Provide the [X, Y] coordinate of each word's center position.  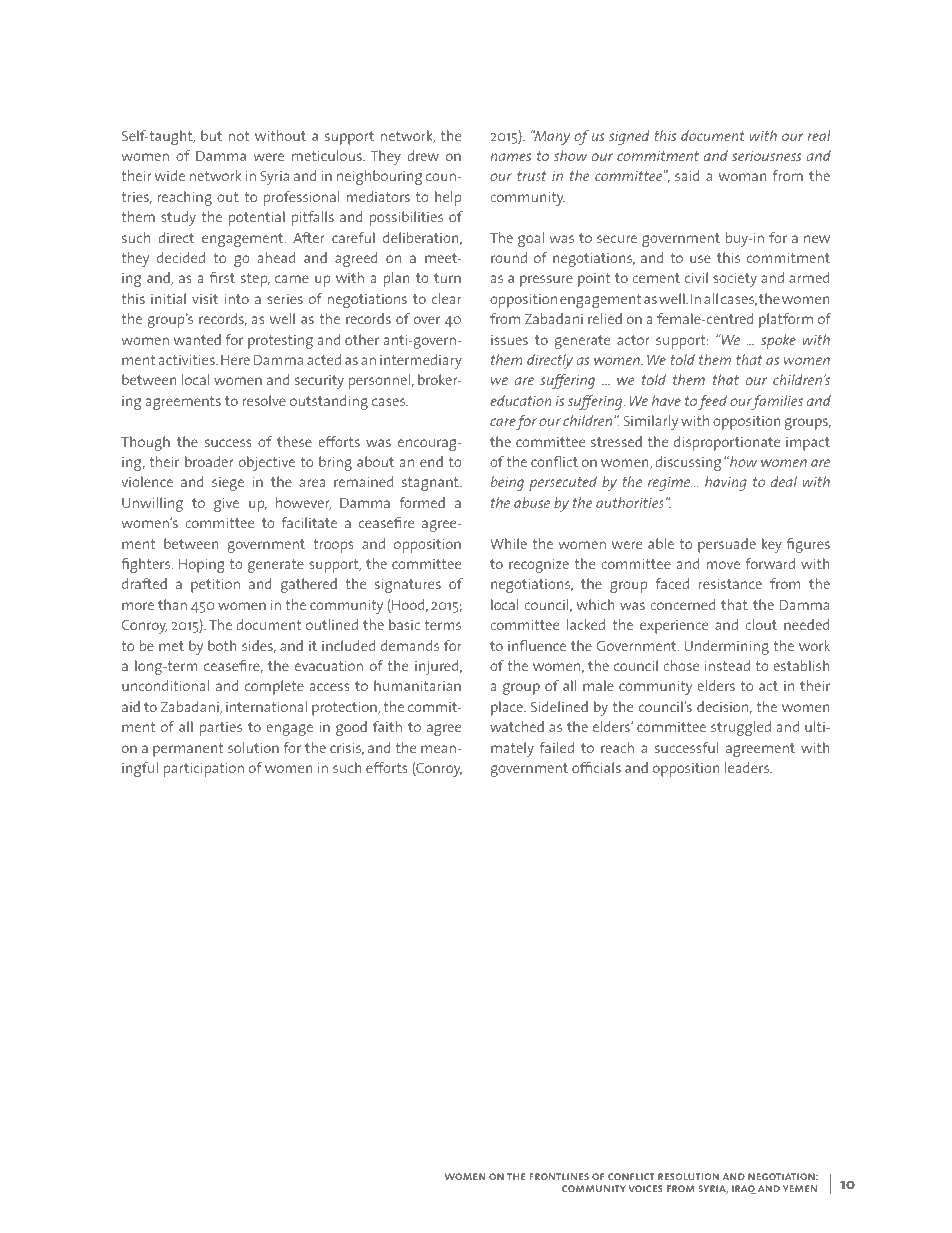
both [222, 645]
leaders [748, 767]
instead [727, 665]
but [211, 135]
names [511, 157]
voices [645, 1188]
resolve [264, 400]
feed [712, 402]
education [521, 400]
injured [438, 667]
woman [742, 177]
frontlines [559, 1176]
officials [596, 767]
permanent [188, 750]
